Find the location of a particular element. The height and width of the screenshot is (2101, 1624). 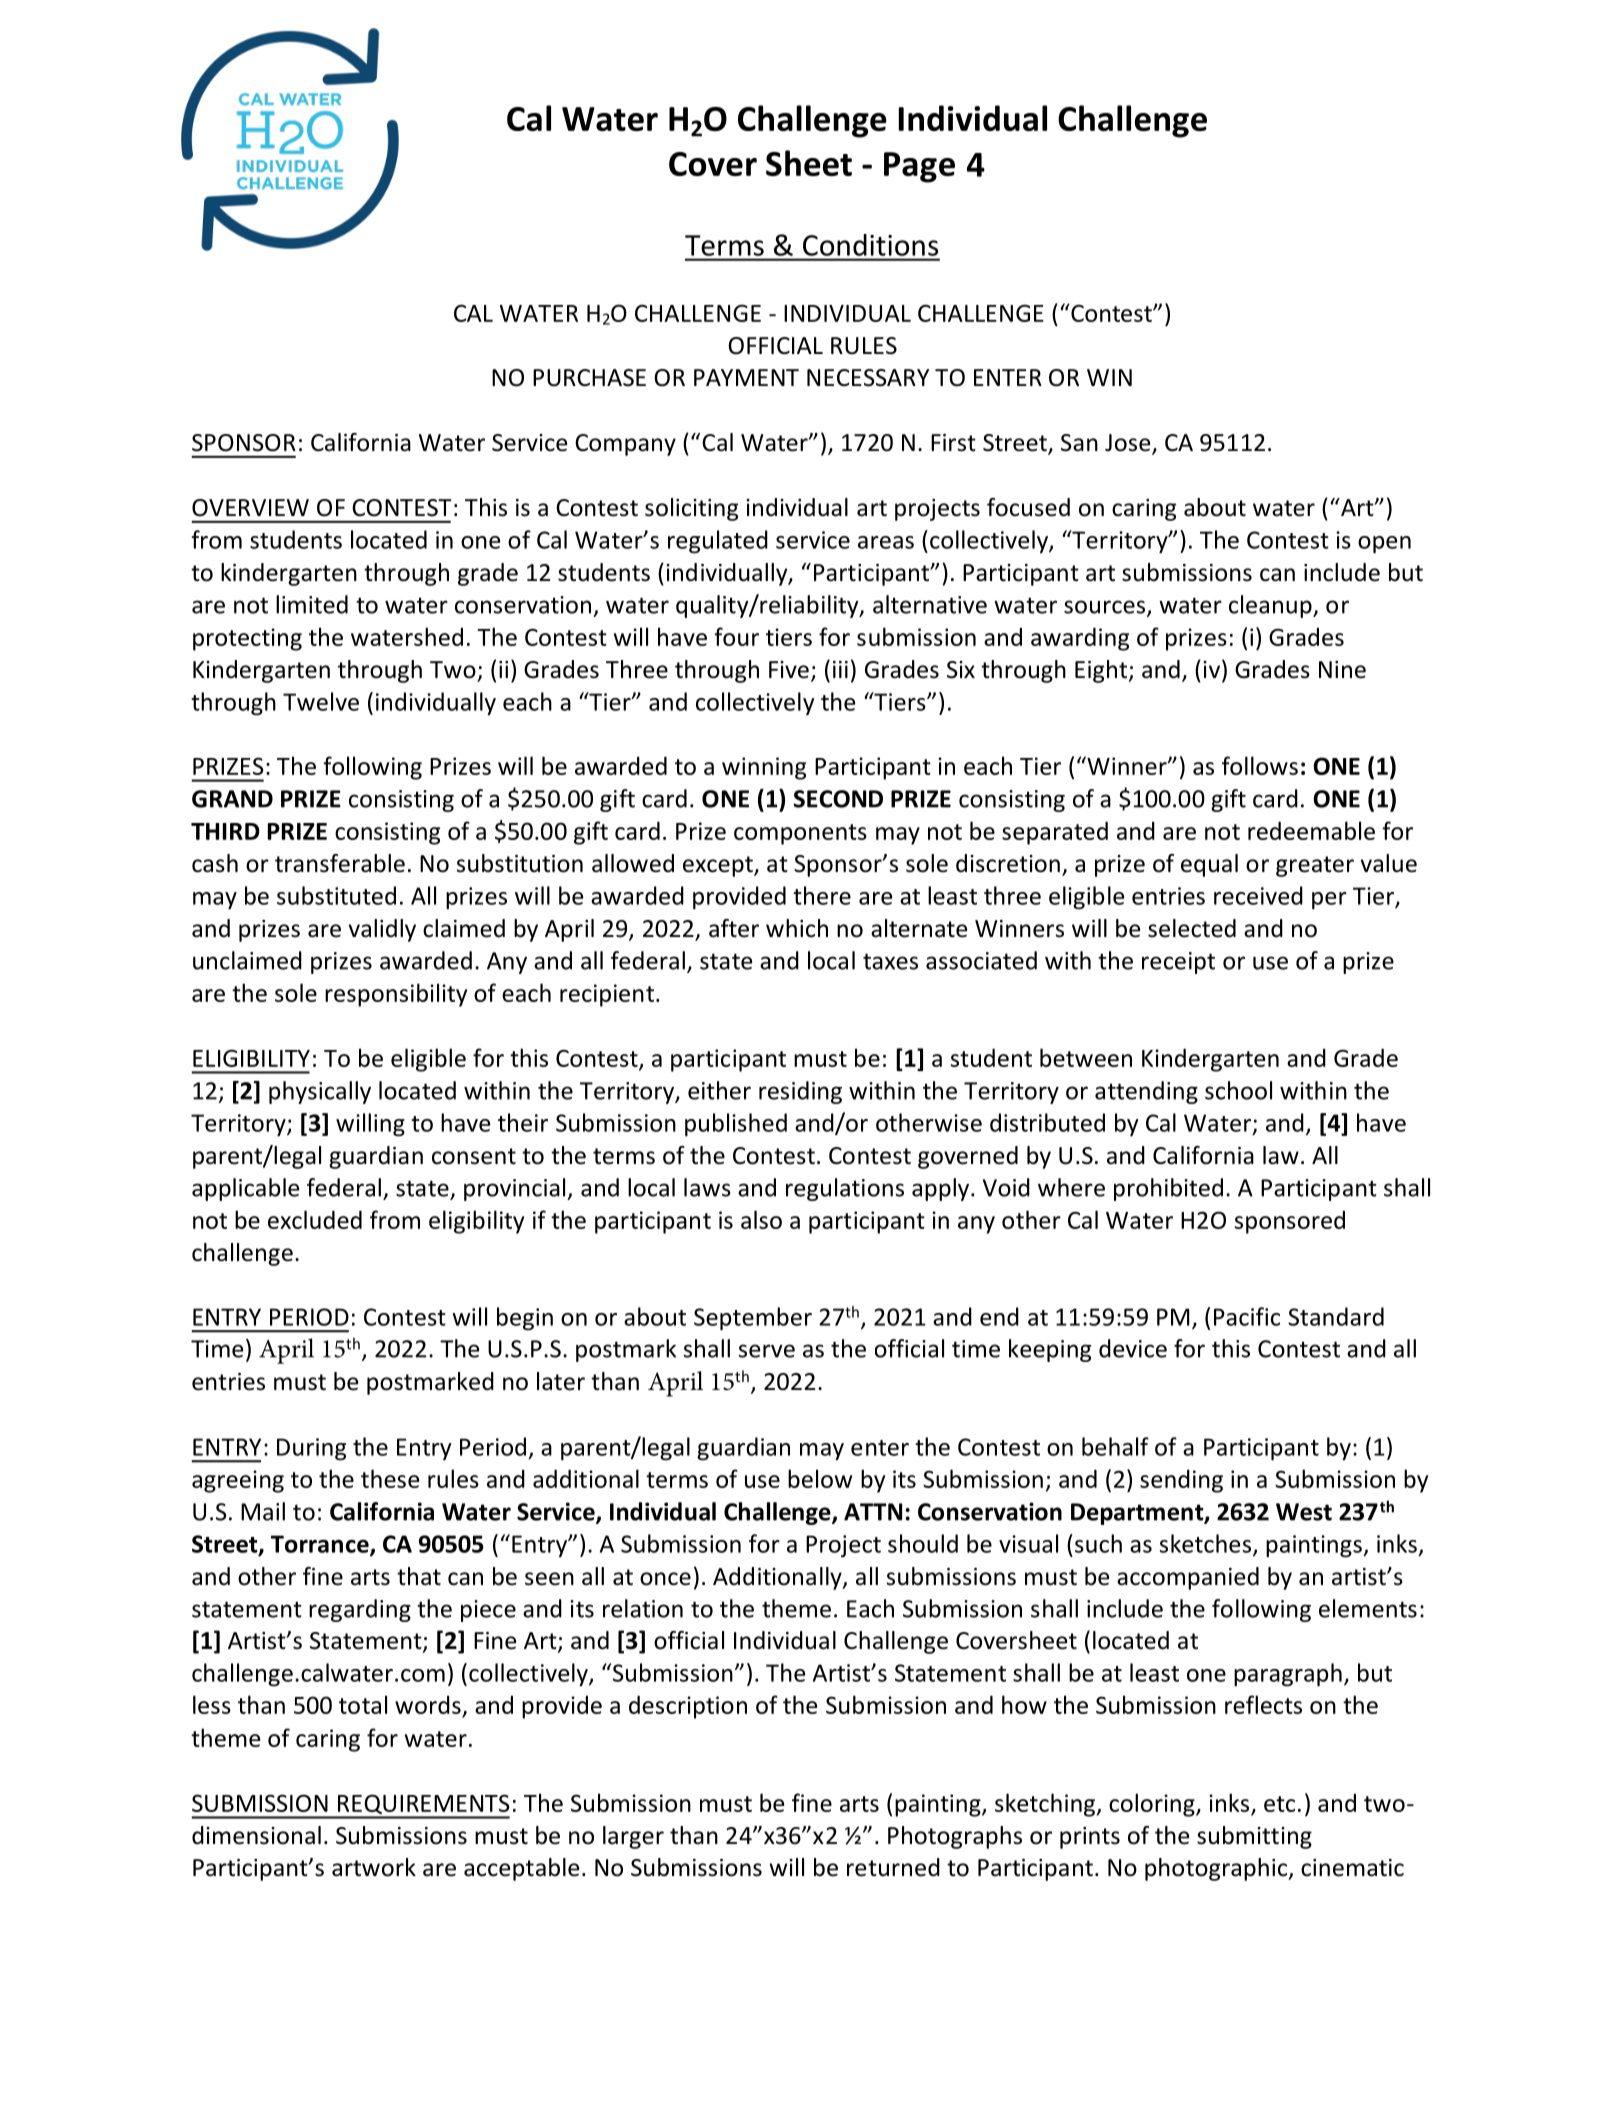

submitting is located at coordinates (1254, 1837).
